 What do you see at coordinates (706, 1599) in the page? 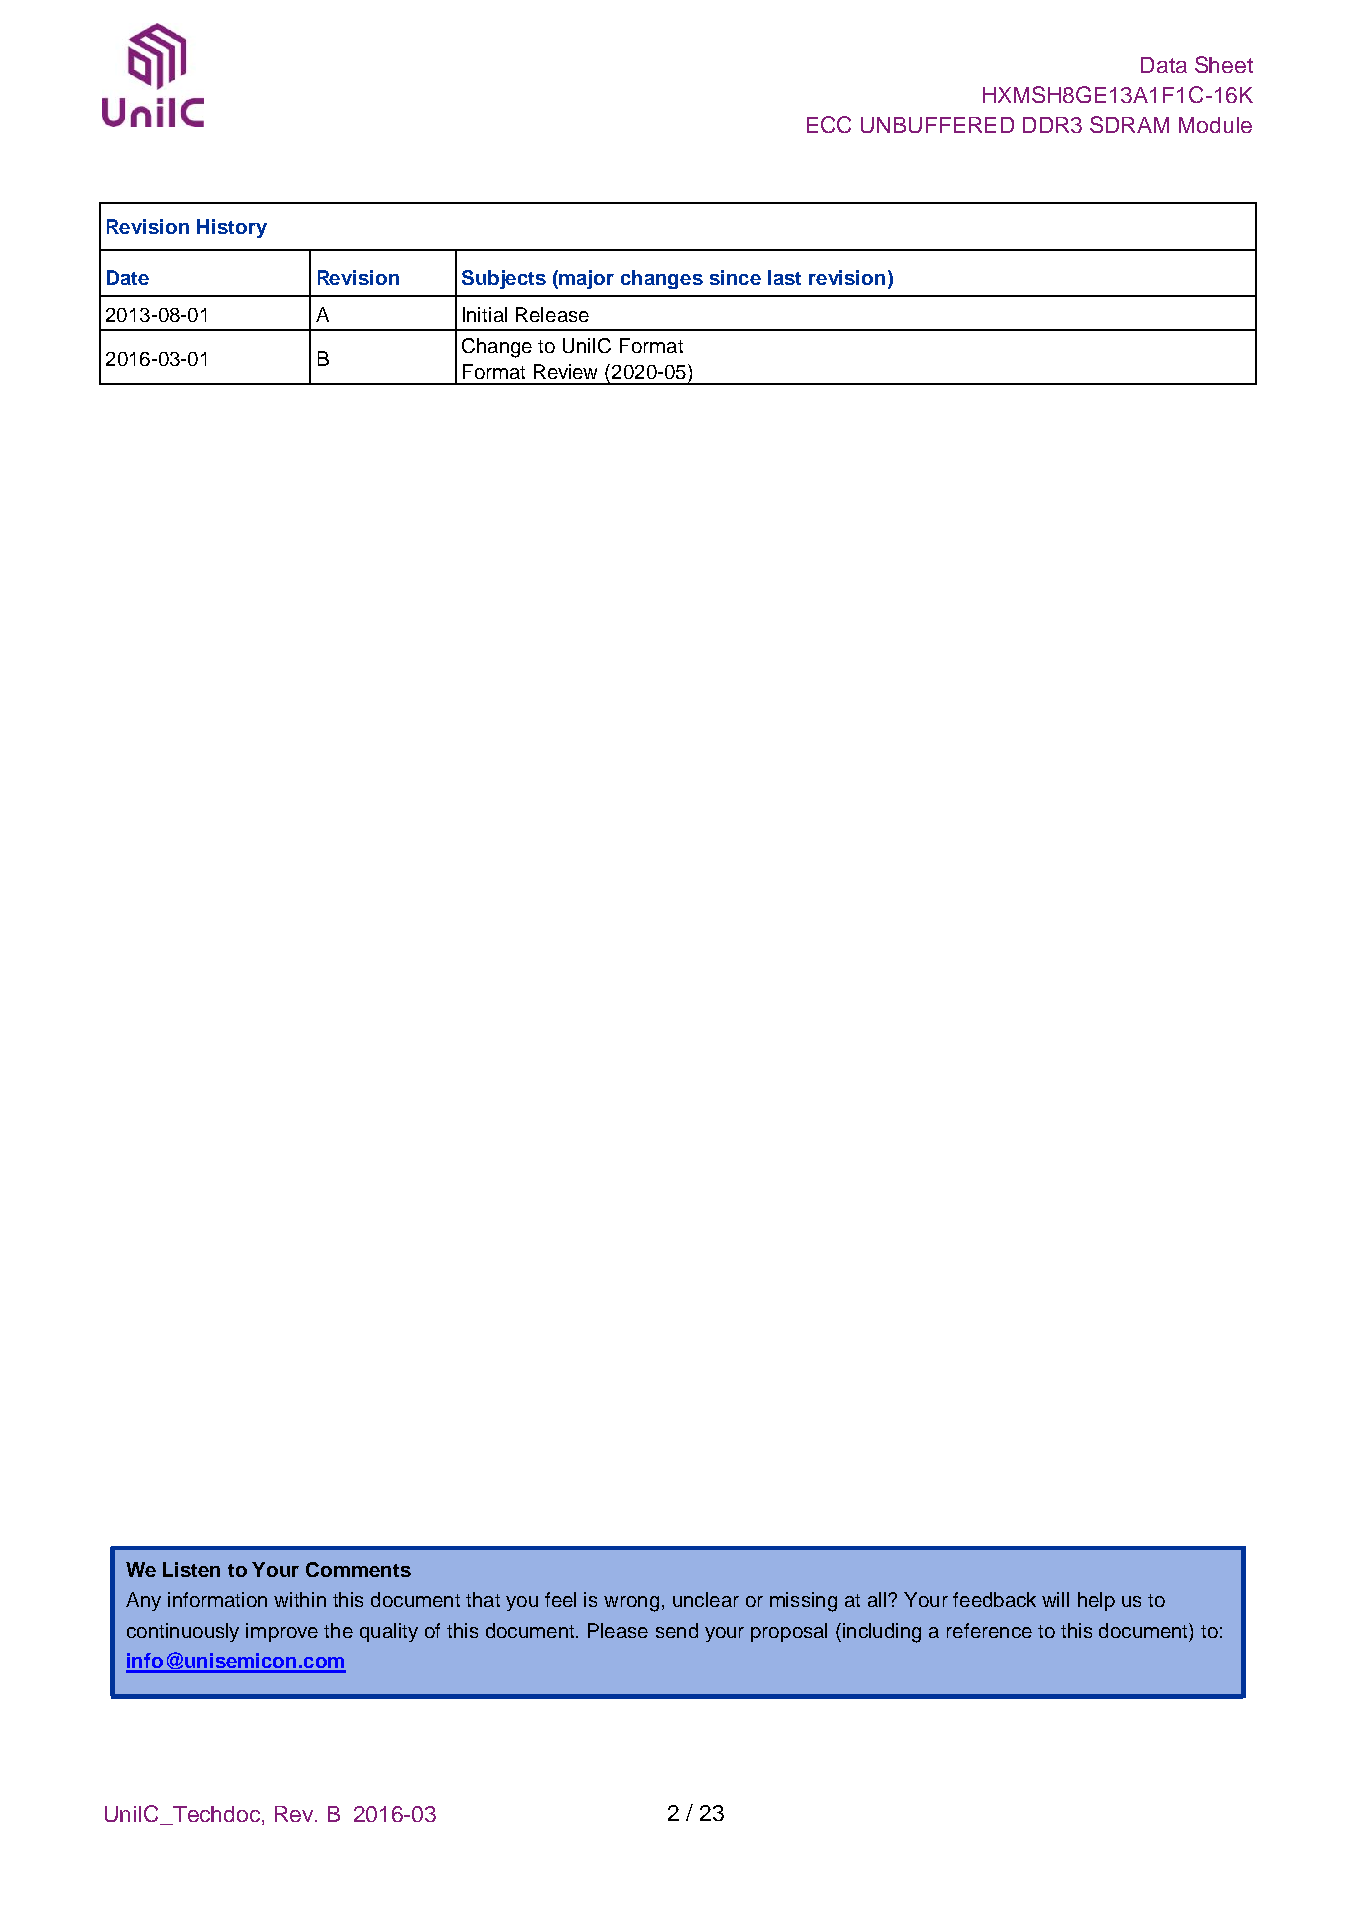
I see `unclear` at bounding box center [706, 1599].
